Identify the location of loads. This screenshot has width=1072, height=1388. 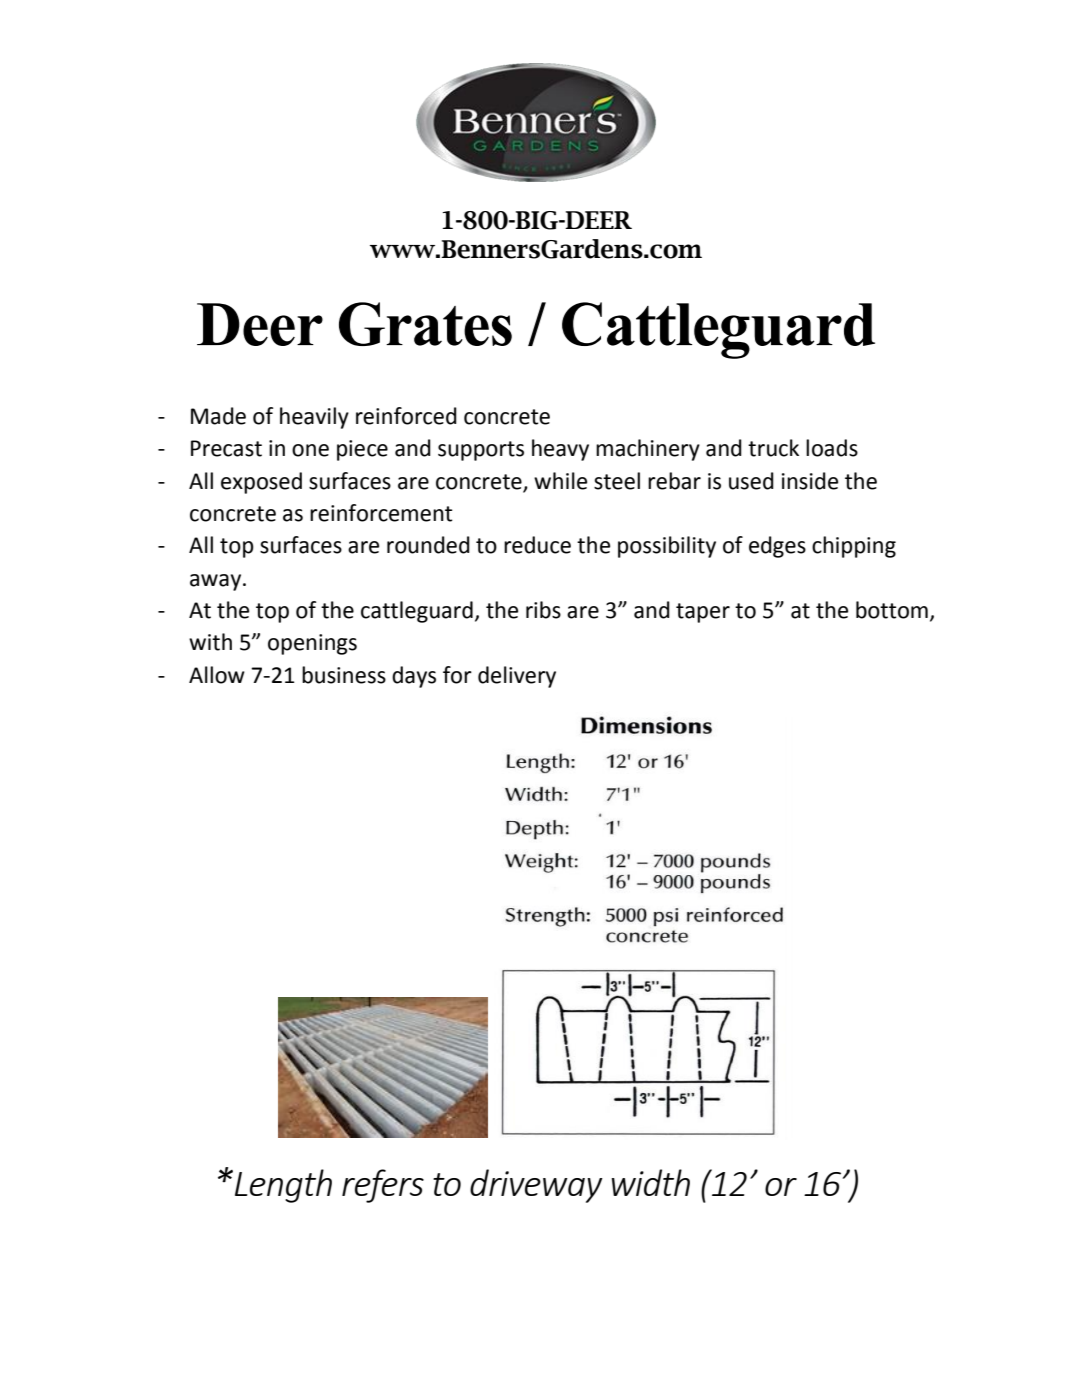
(832, 448).
